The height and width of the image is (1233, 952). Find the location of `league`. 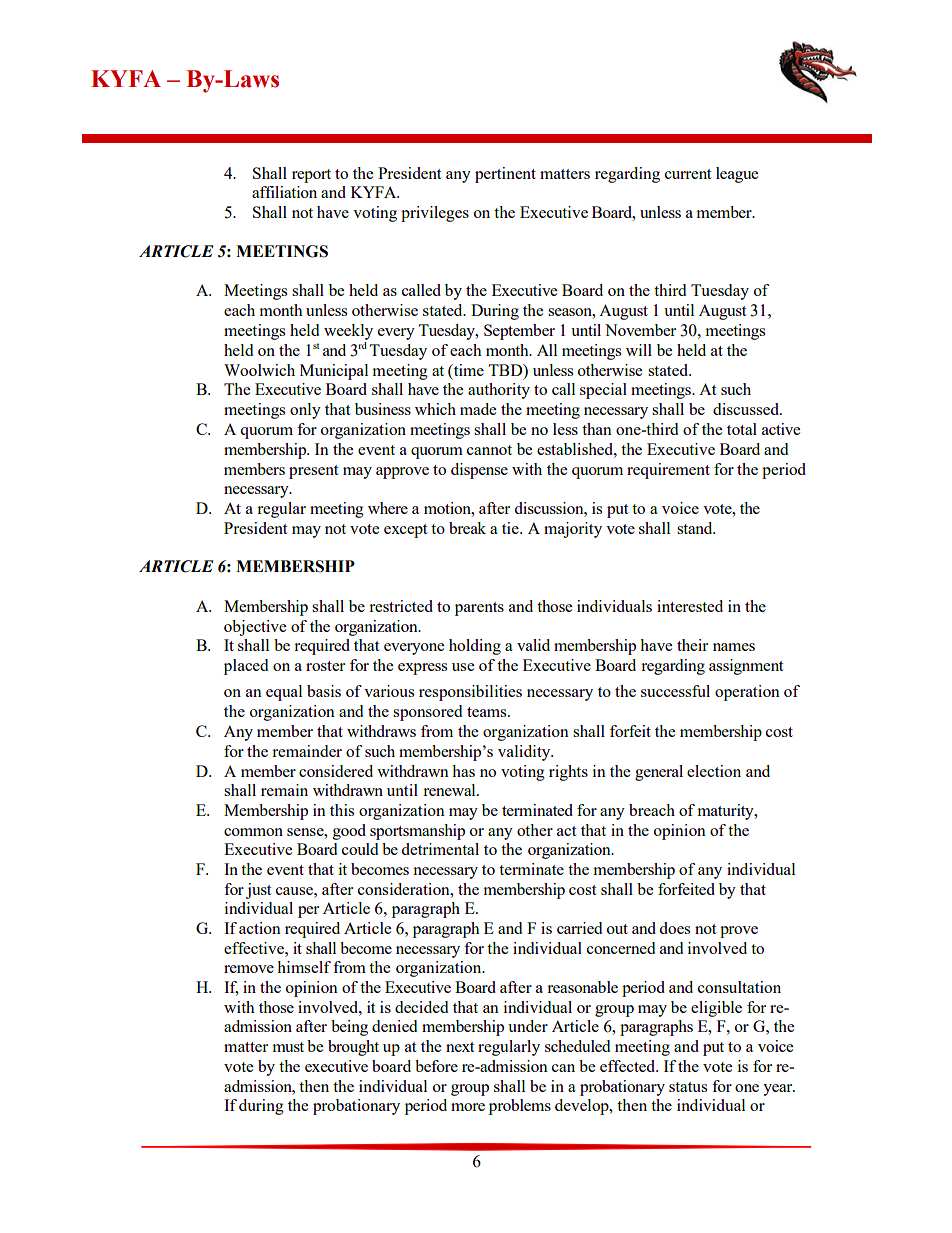

league is located at coordinates (737, 175).
